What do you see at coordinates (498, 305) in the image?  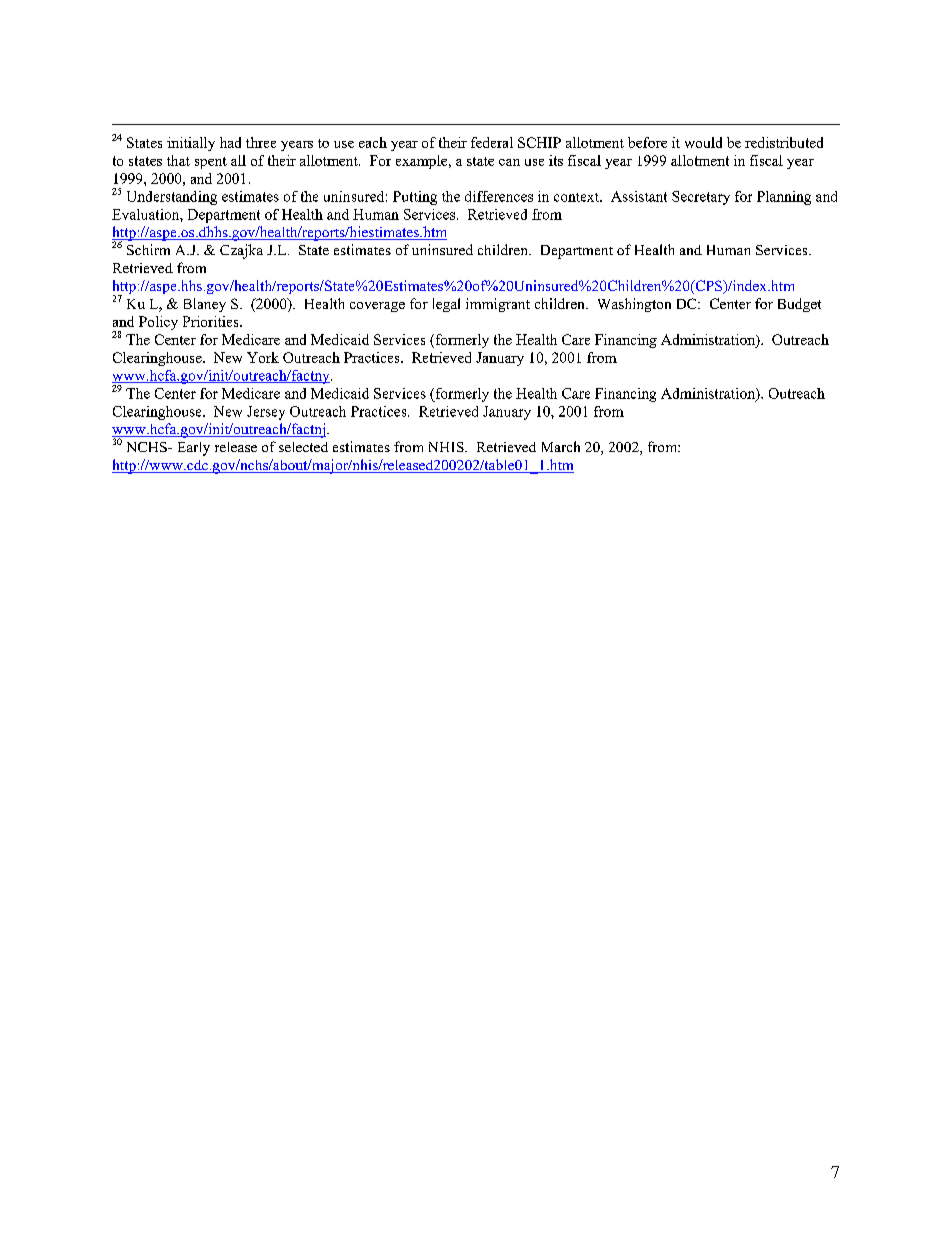 I see `immigrant` at bounding box center [498, 305].
